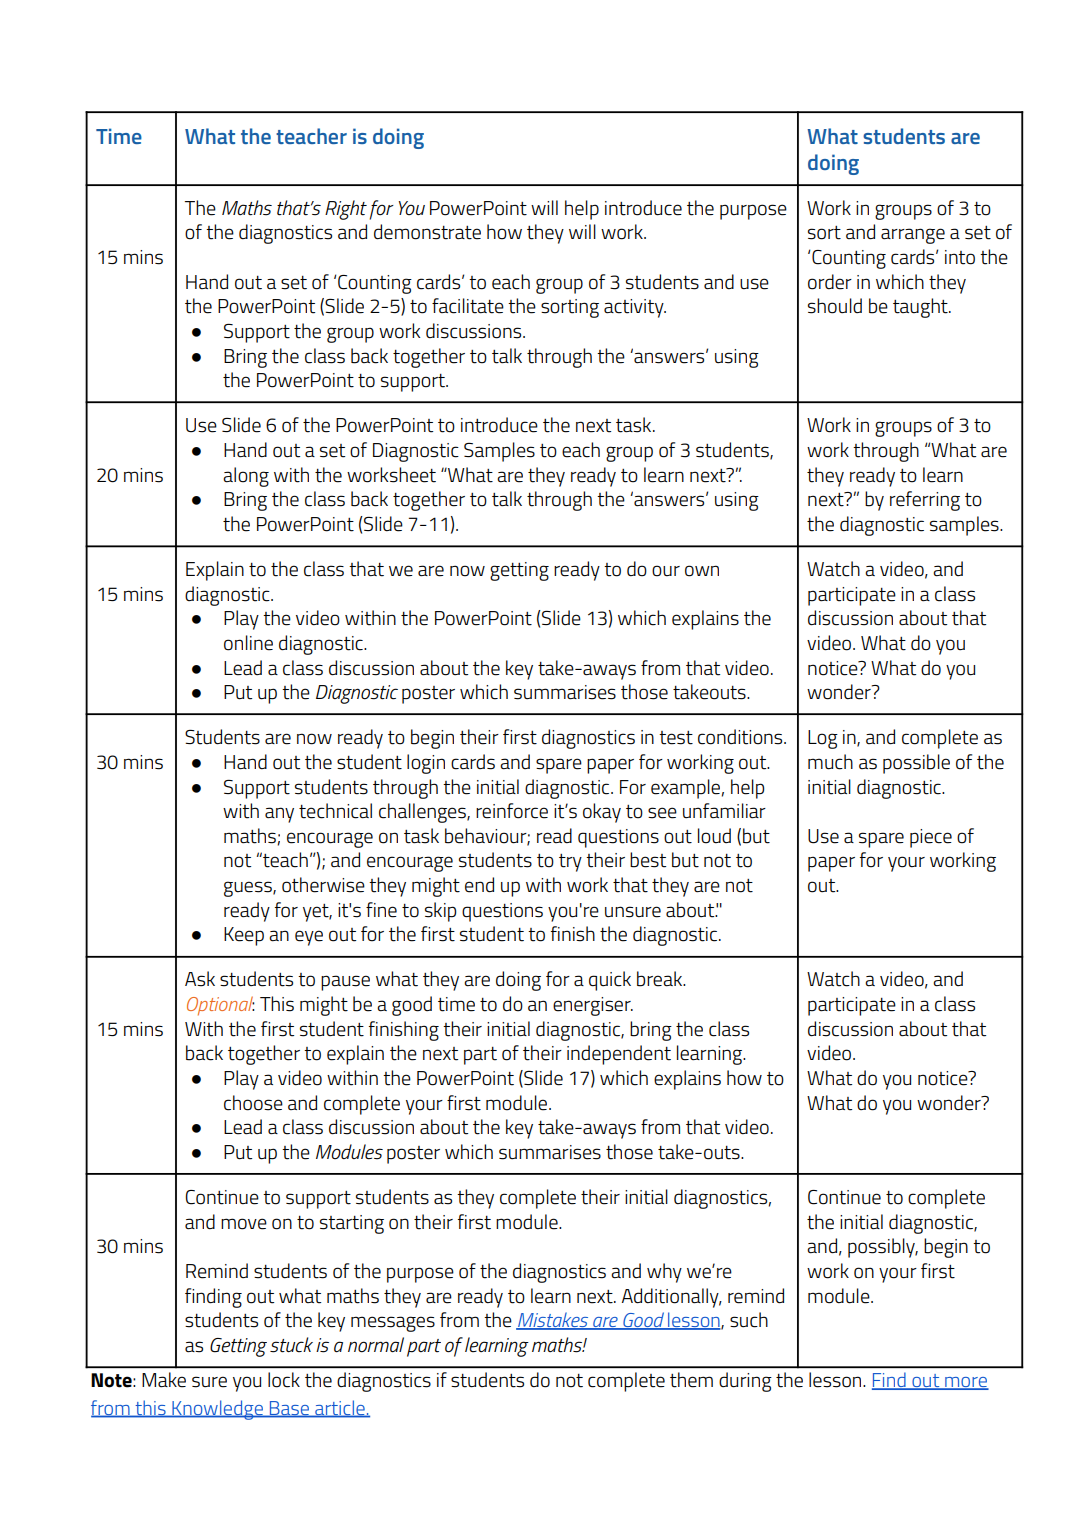  I want to click on lock, so click(284, 1380).
